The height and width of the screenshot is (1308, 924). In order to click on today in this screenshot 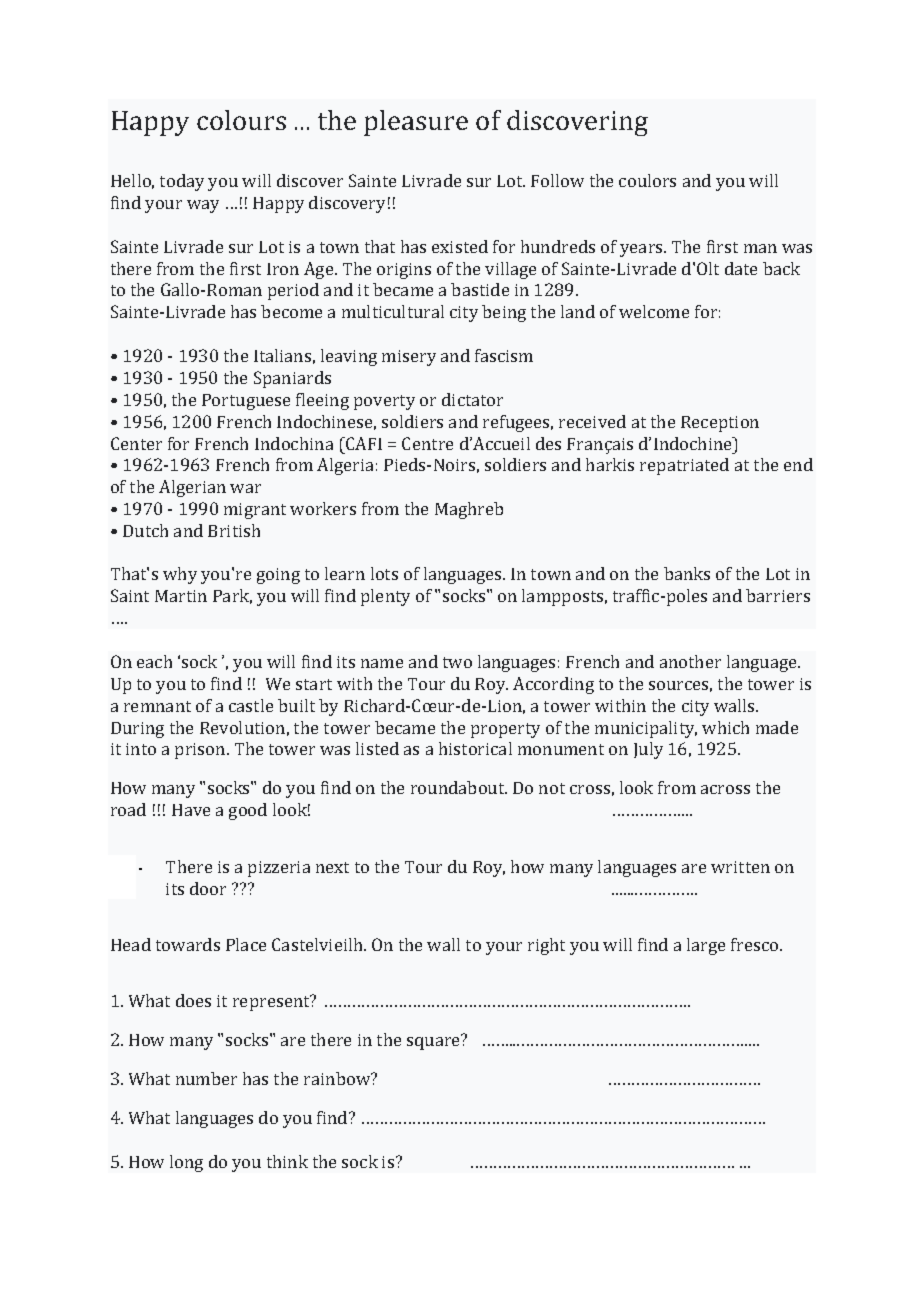, I will do `click(182, 182)`.
